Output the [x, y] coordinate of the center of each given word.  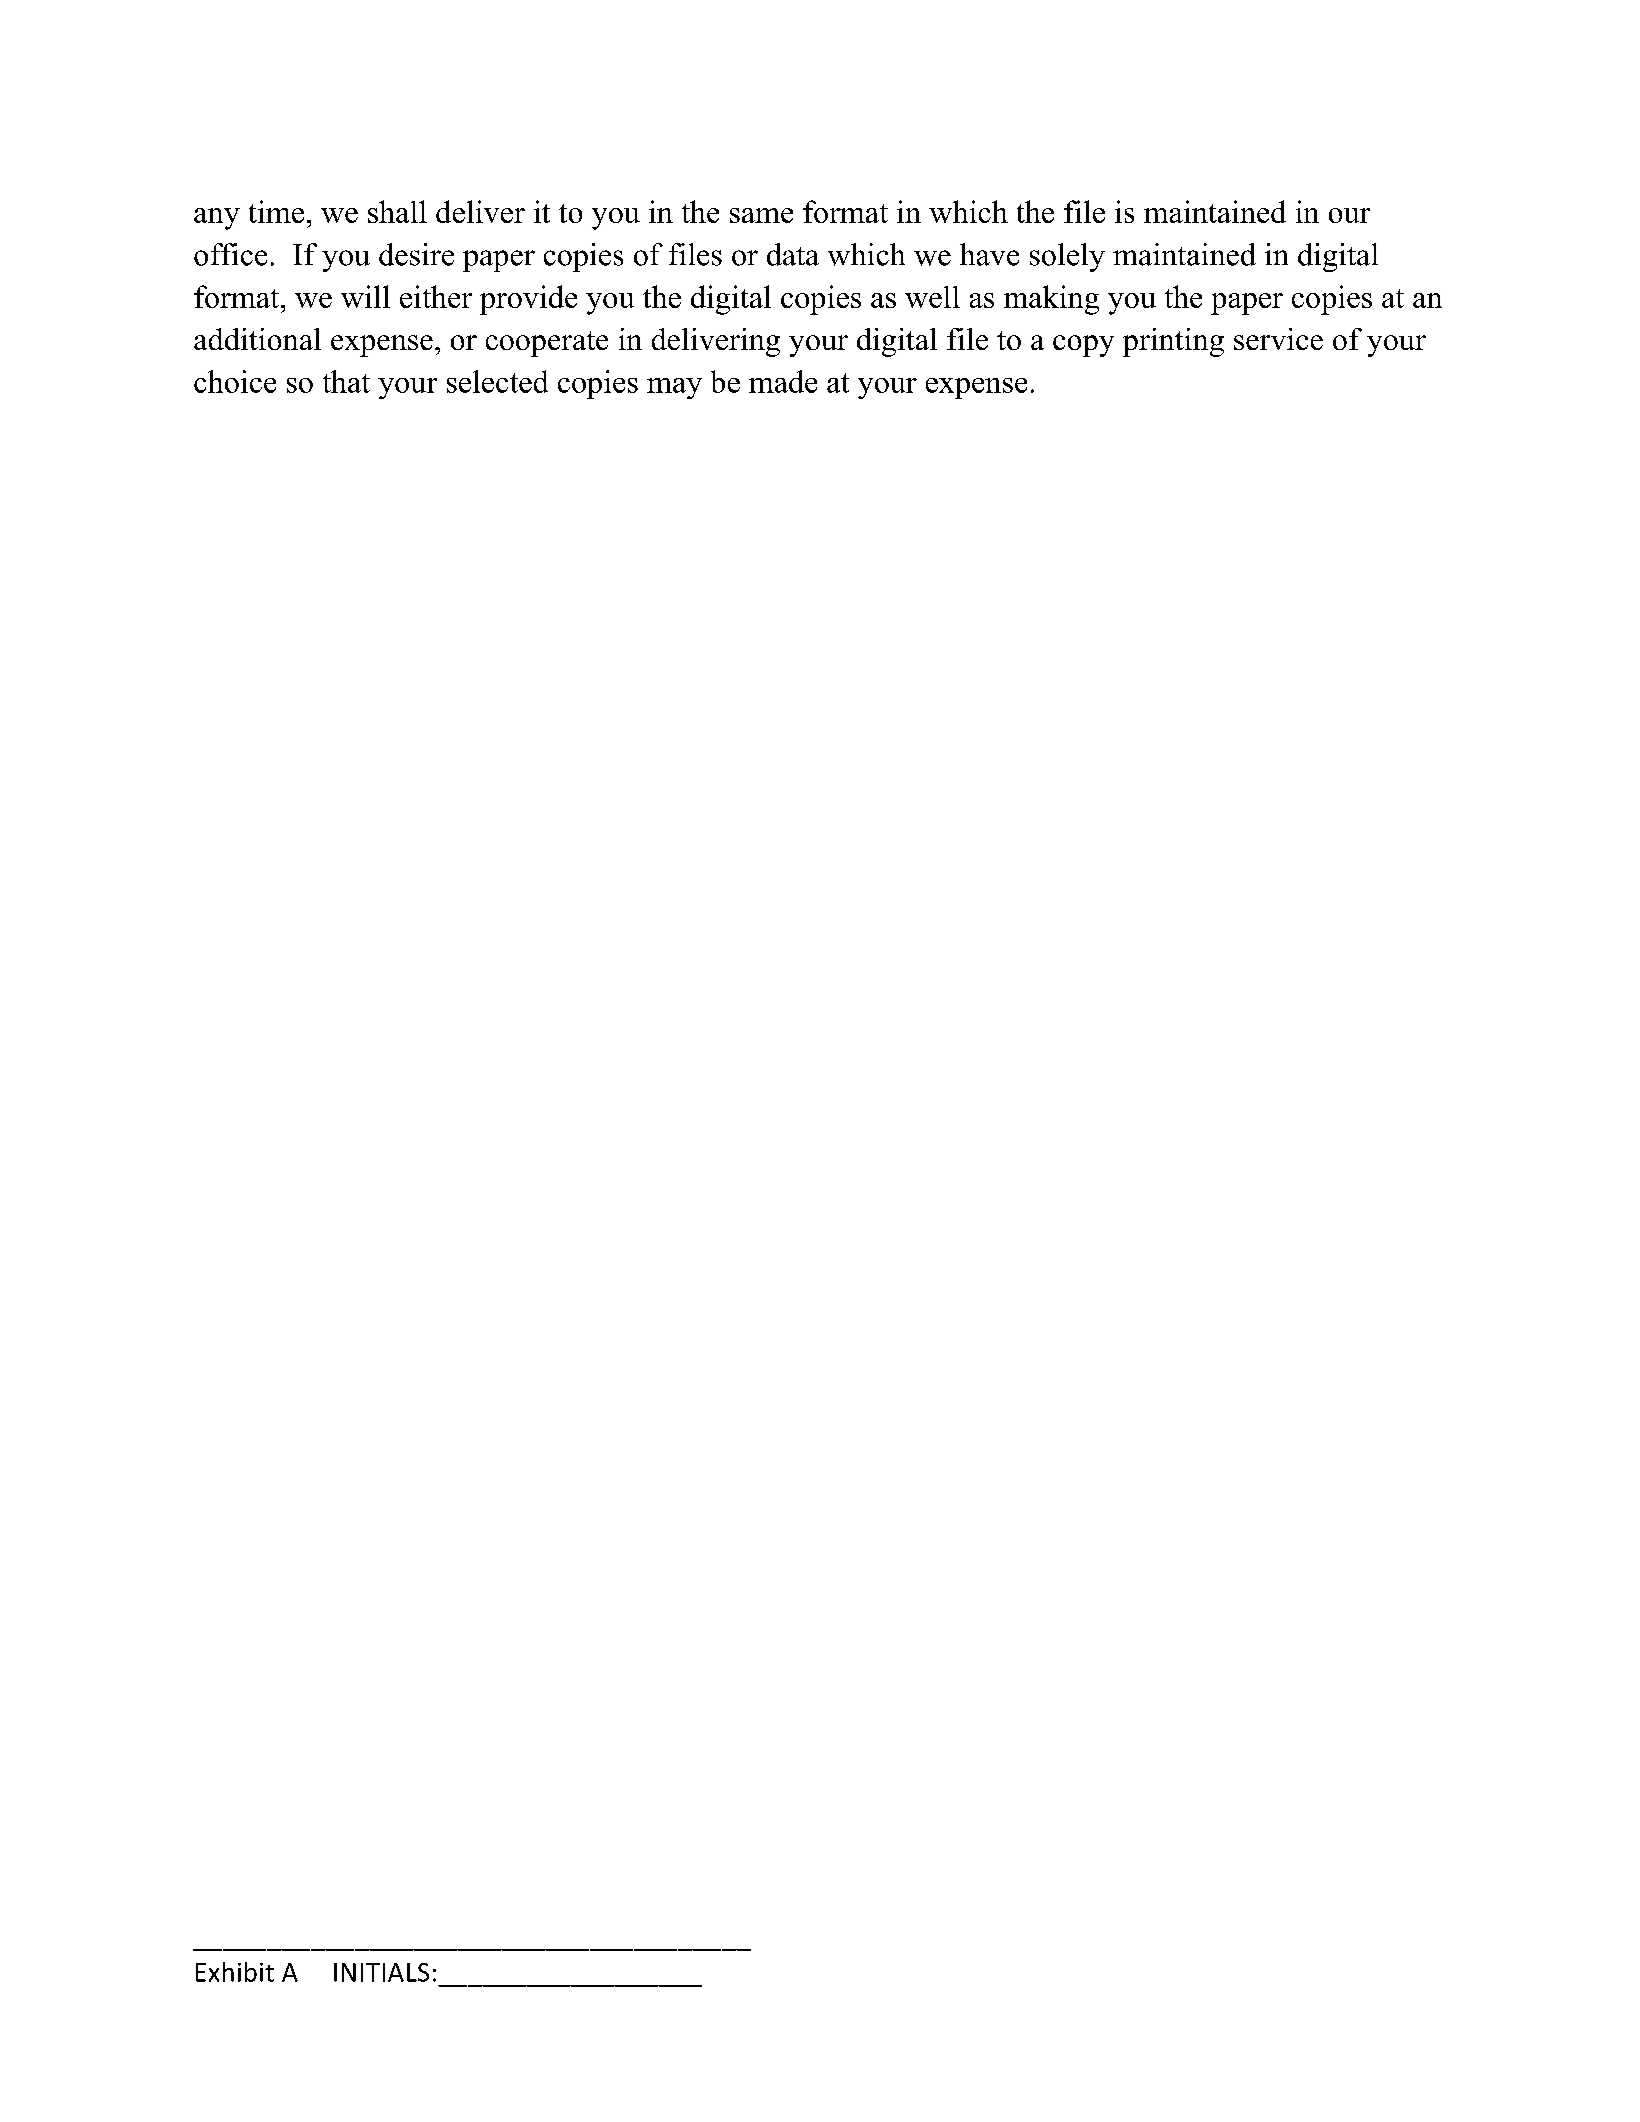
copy [1083, 346]
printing [1173, 342]
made [783, 381]
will [365, 296]
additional [257, 339]
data [793, 254]
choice [235, 381]
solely [1067, 257]
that [346, 381]
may [674, 388]
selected [497, 381]
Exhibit [235, 1972]
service [1278, 339]
